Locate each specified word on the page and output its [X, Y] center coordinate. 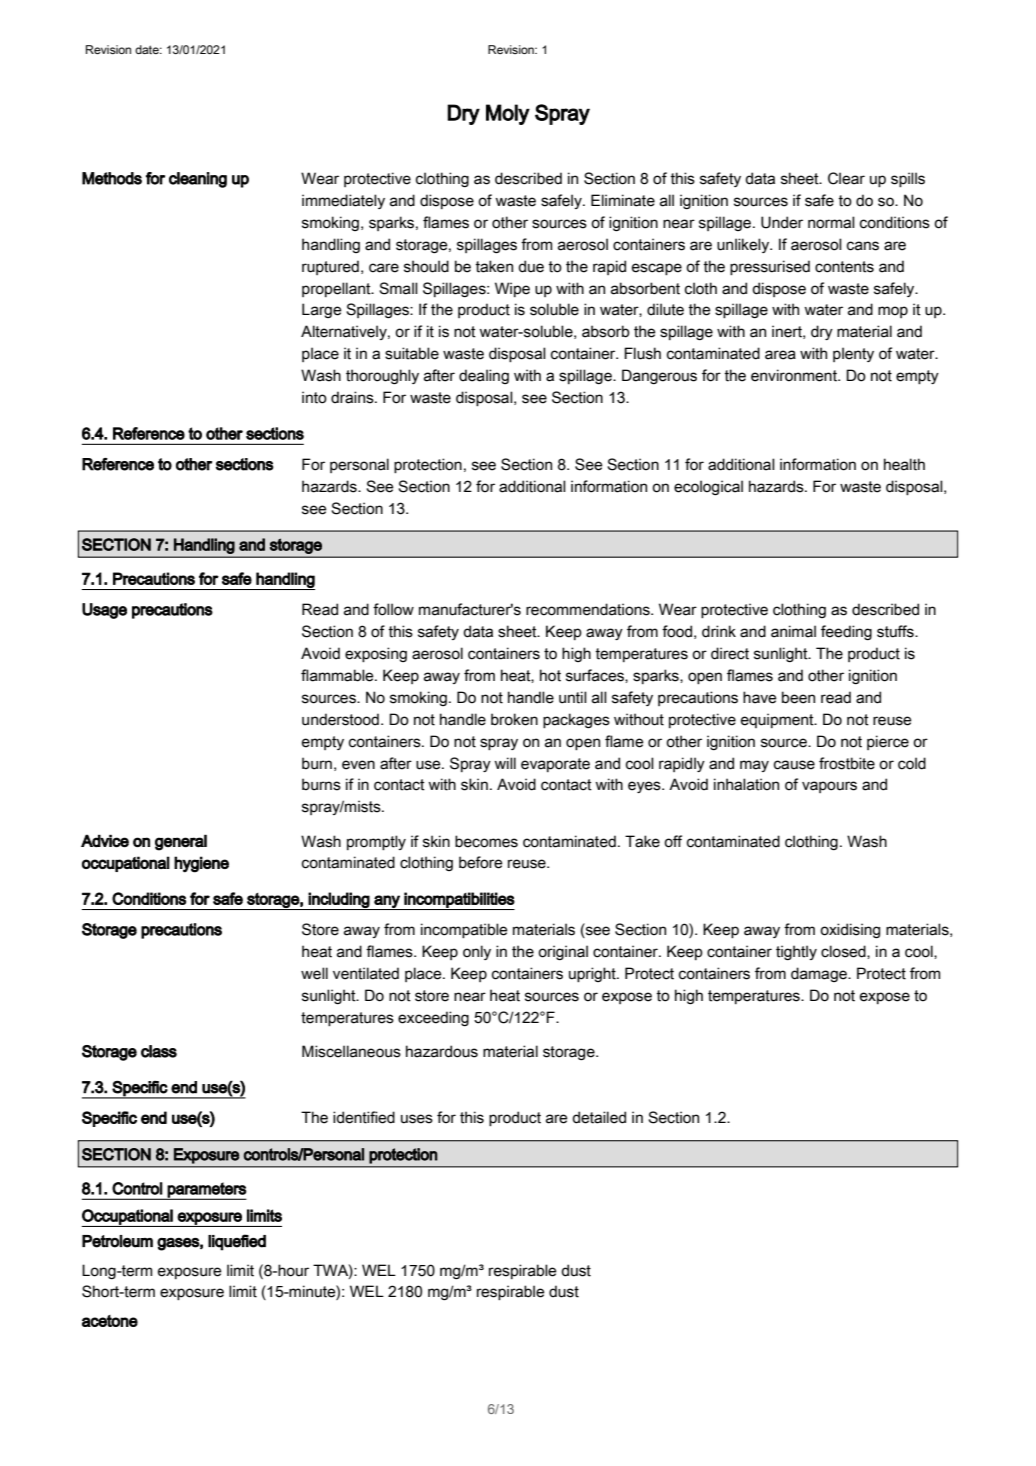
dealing [484, 376]
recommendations [589, 609]
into [314, 397]
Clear [846, 178]
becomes [486, 841]
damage [820, 974]
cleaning [198, 180]
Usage [104, 611]
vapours [829, 787]
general [181, 842]
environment [795, 375]
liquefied [237, 1242]
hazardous [442, 1051]
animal [793, 631]
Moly [508, 114]
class [159, 1051]
